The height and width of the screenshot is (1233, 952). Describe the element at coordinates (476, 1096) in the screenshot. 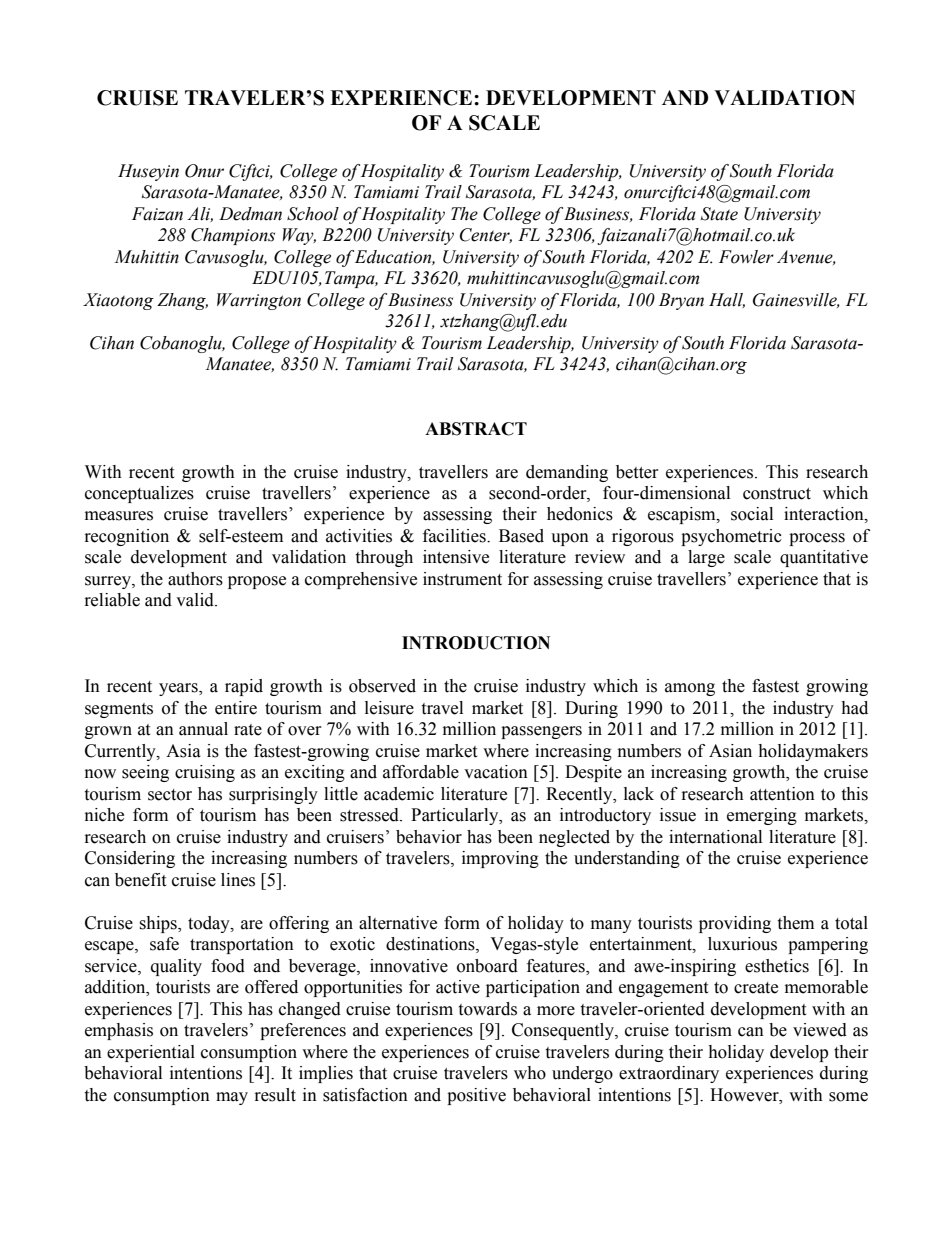

I see `positive` at that location.
